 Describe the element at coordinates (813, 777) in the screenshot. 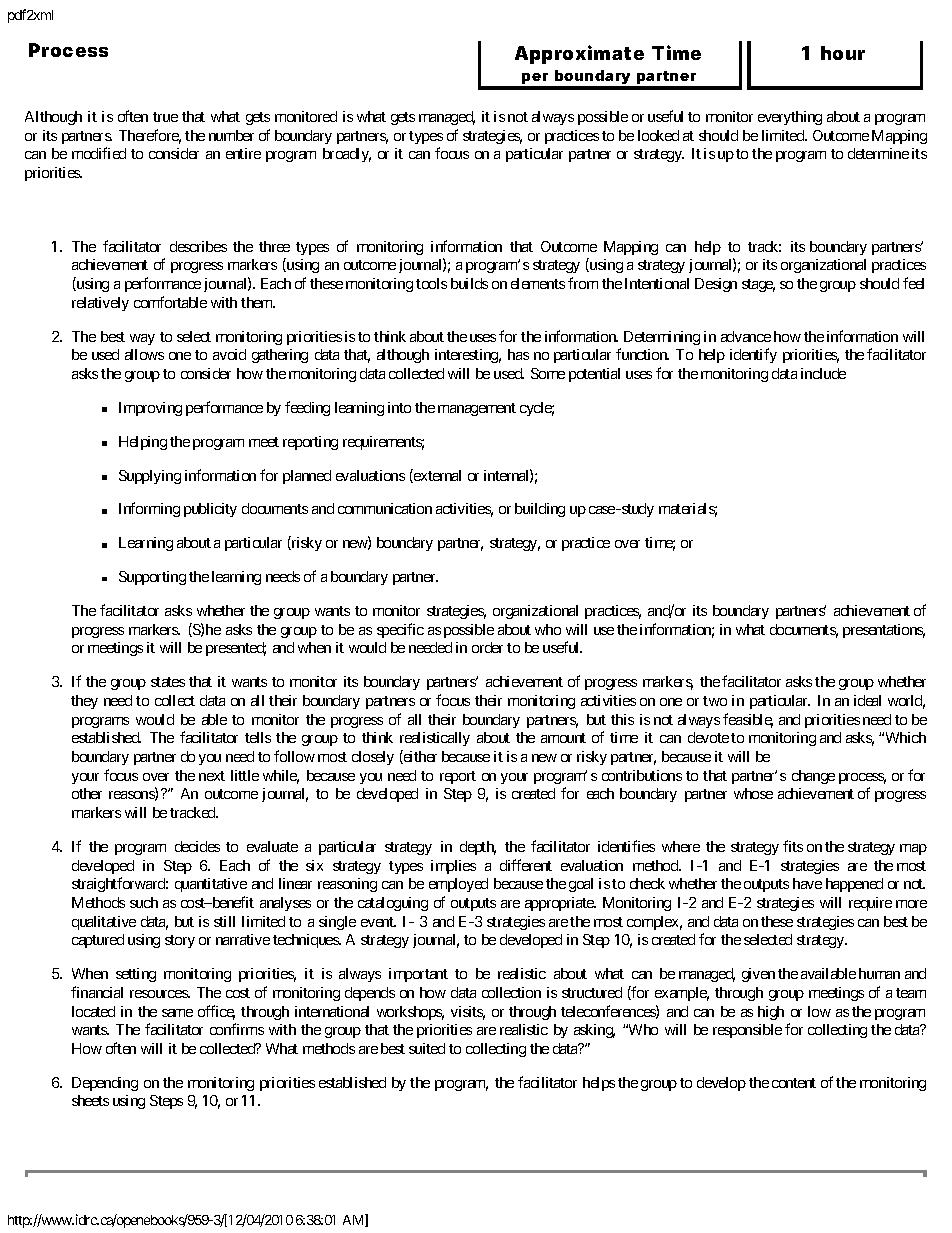

I see `change` at that location.
